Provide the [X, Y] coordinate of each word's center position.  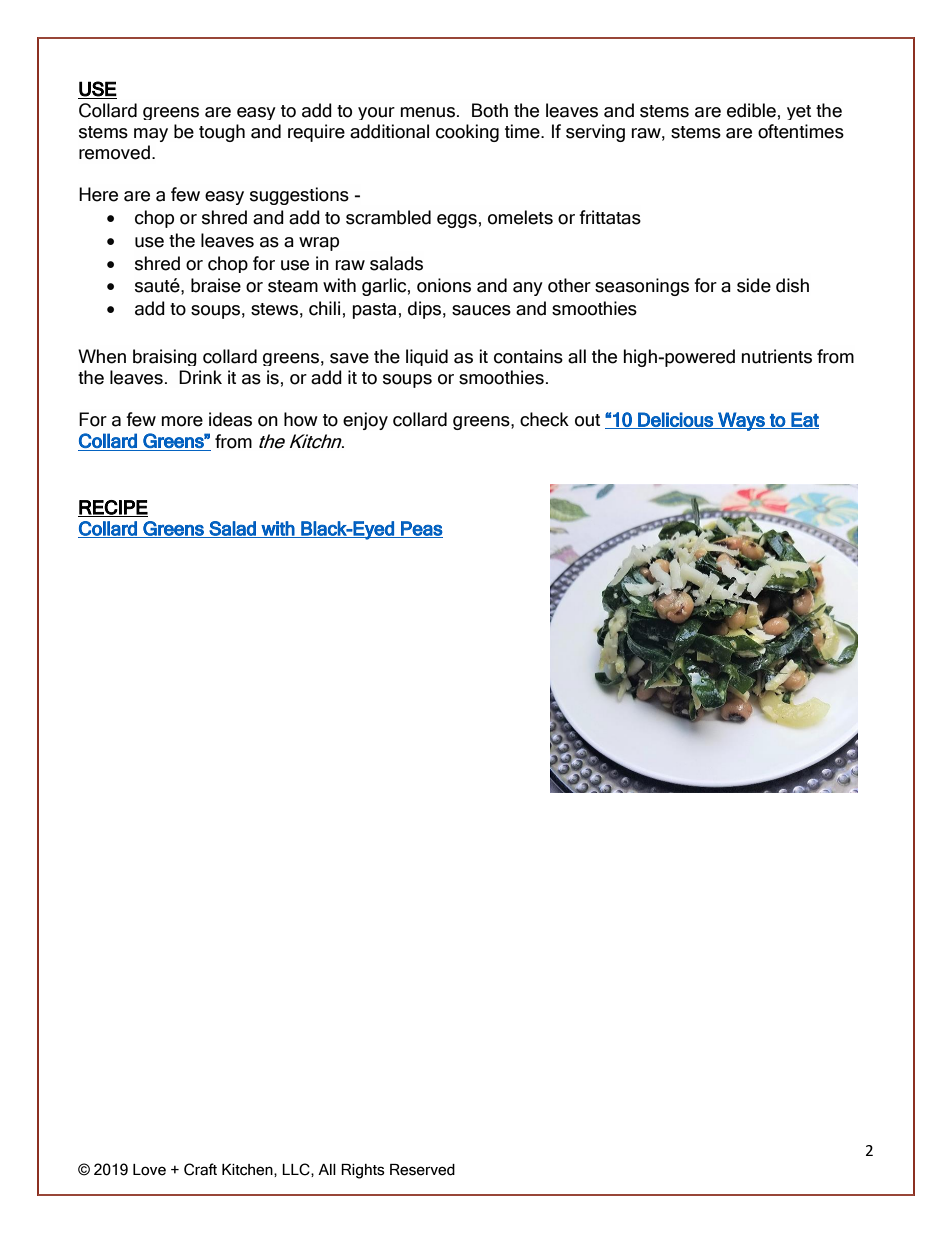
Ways [741, 421]
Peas [421, 529]
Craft [200, 1169]
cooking [467, 133]
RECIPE [113, 508]
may [151, 135]
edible [751, 110]
